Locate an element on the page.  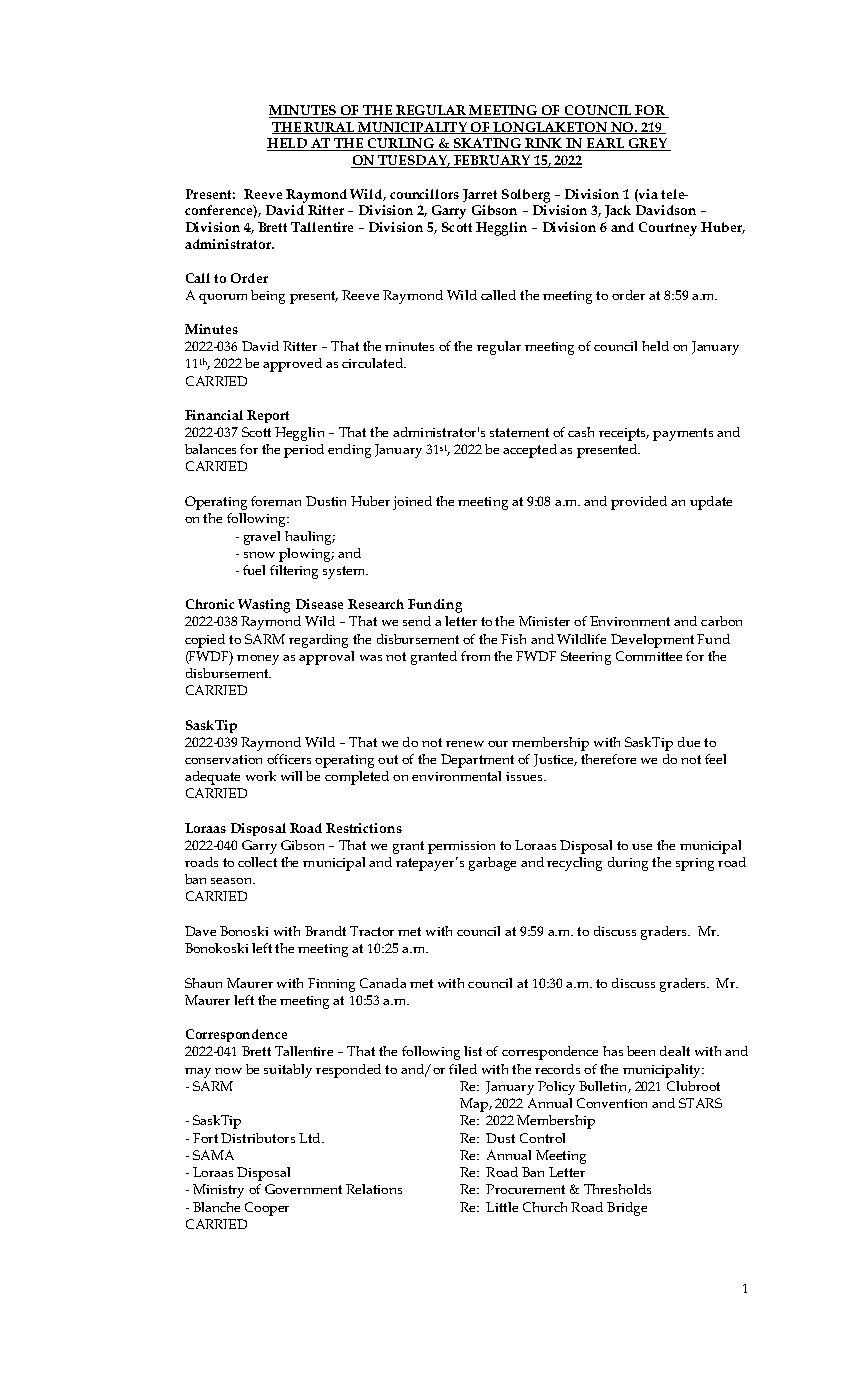
money is located at coordinates (258, 660).
